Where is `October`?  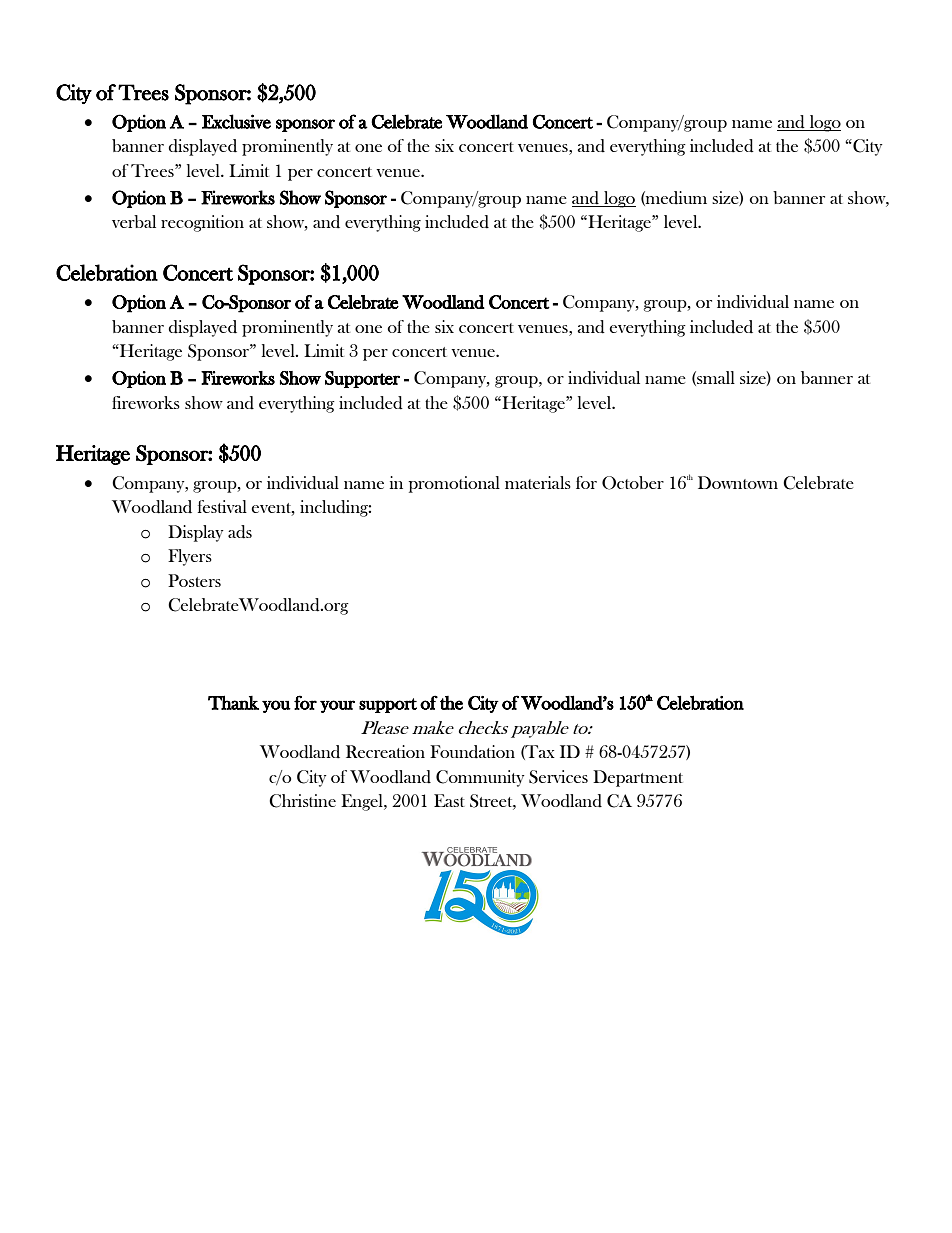 October is located at coordinates (633, 483).
